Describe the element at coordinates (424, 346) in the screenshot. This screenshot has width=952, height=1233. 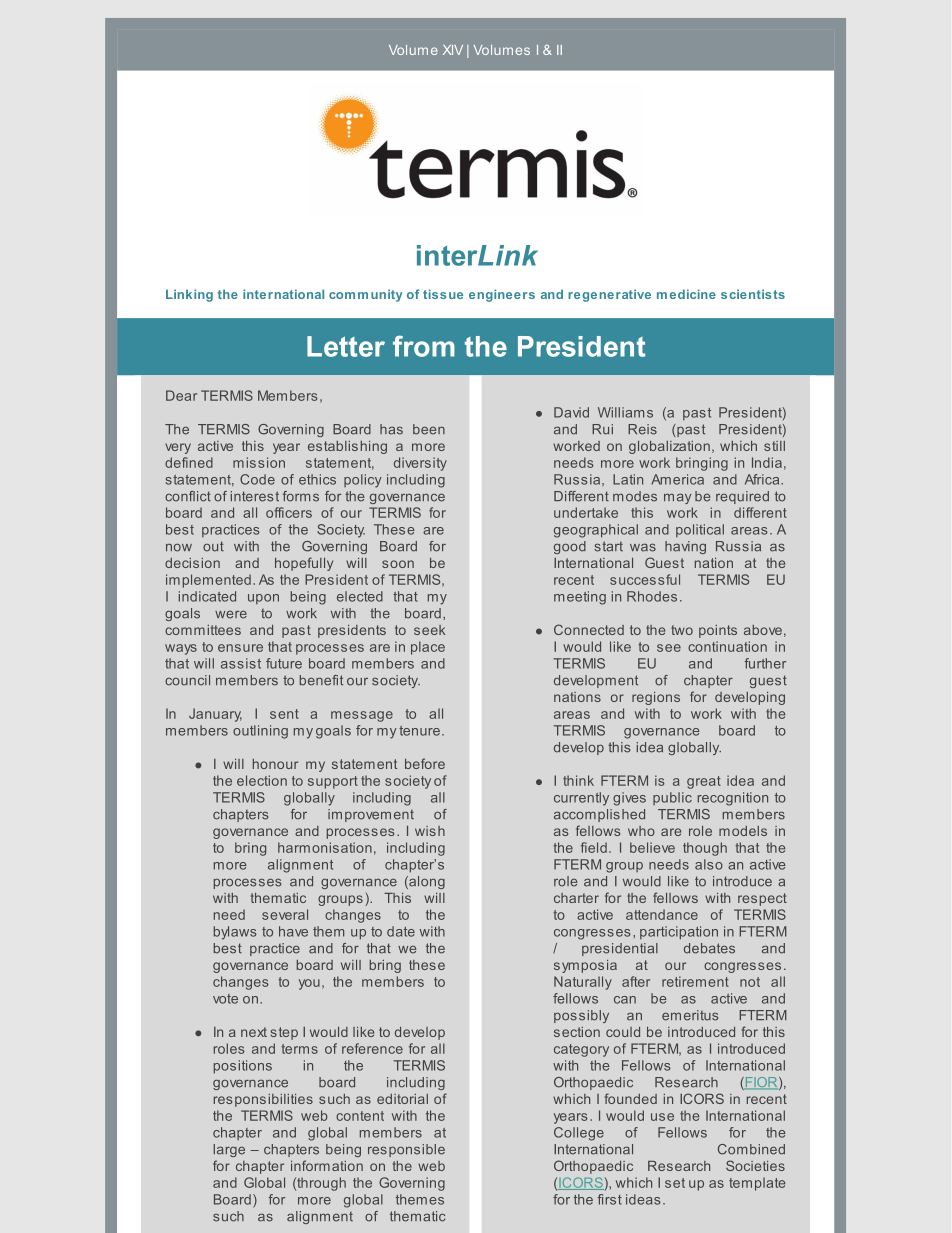
I see `from` at that location.
